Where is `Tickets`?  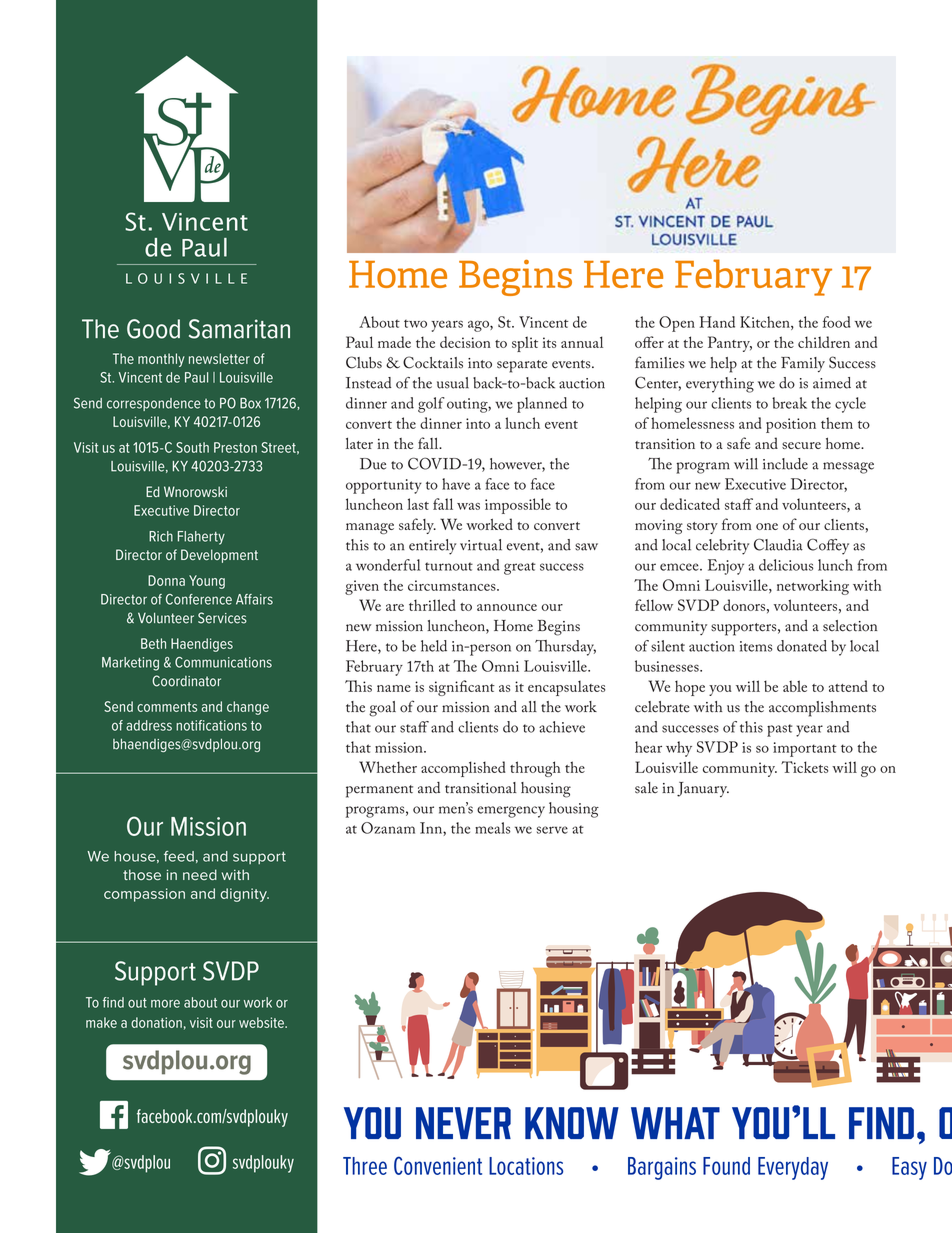 Tickets is located at coordinates (804, 767).
